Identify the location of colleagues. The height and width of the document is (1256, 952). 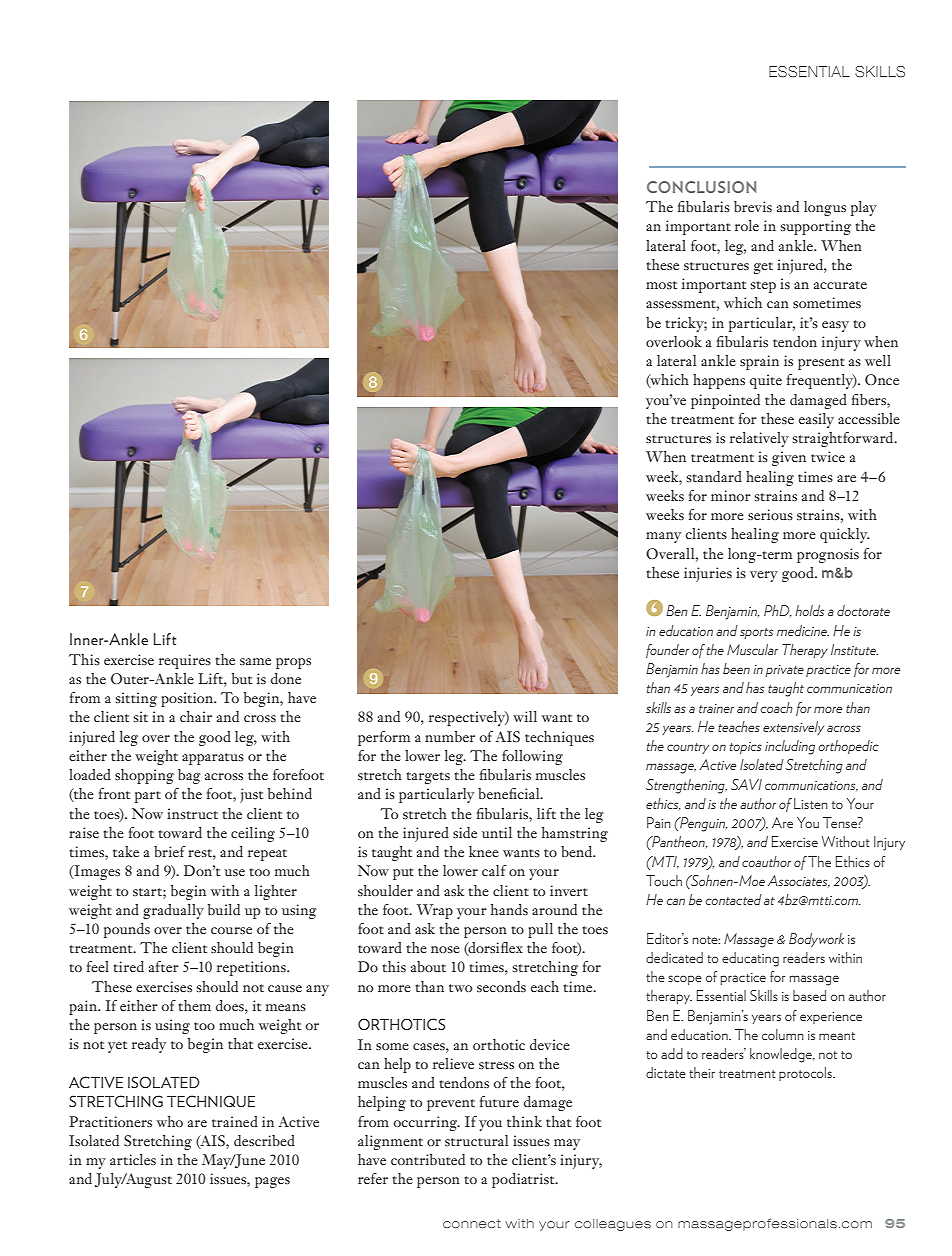
(613, 1225).
